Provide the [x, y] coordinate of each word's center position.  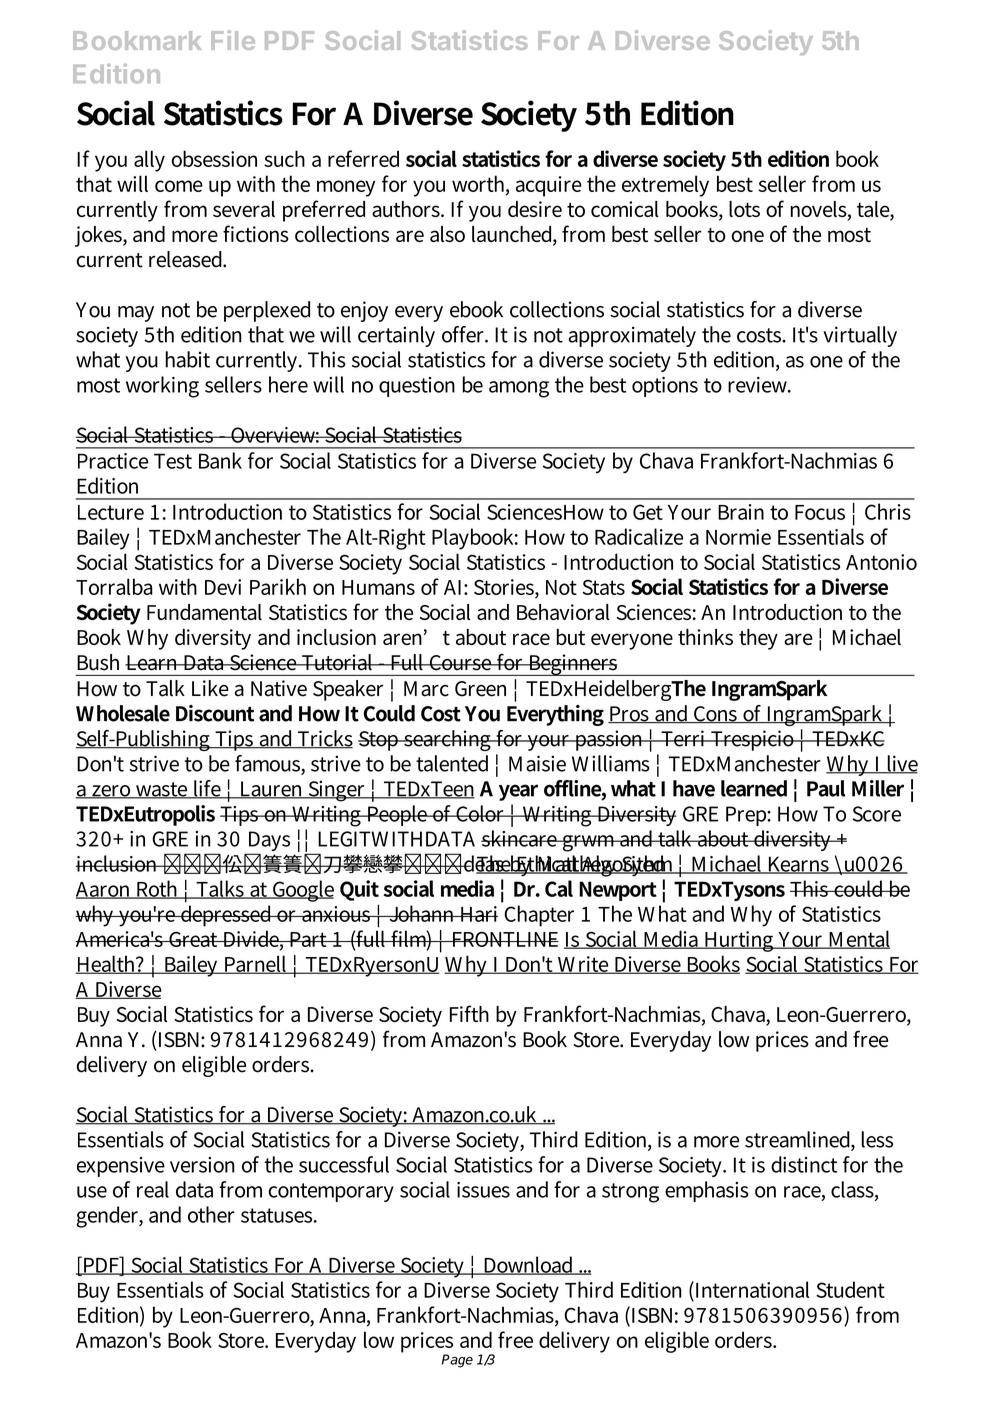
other [211, 1214]
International [751, 1289]
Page [457, 1361]
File [233, 40]
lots [744, 209]
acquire [549, 186]
